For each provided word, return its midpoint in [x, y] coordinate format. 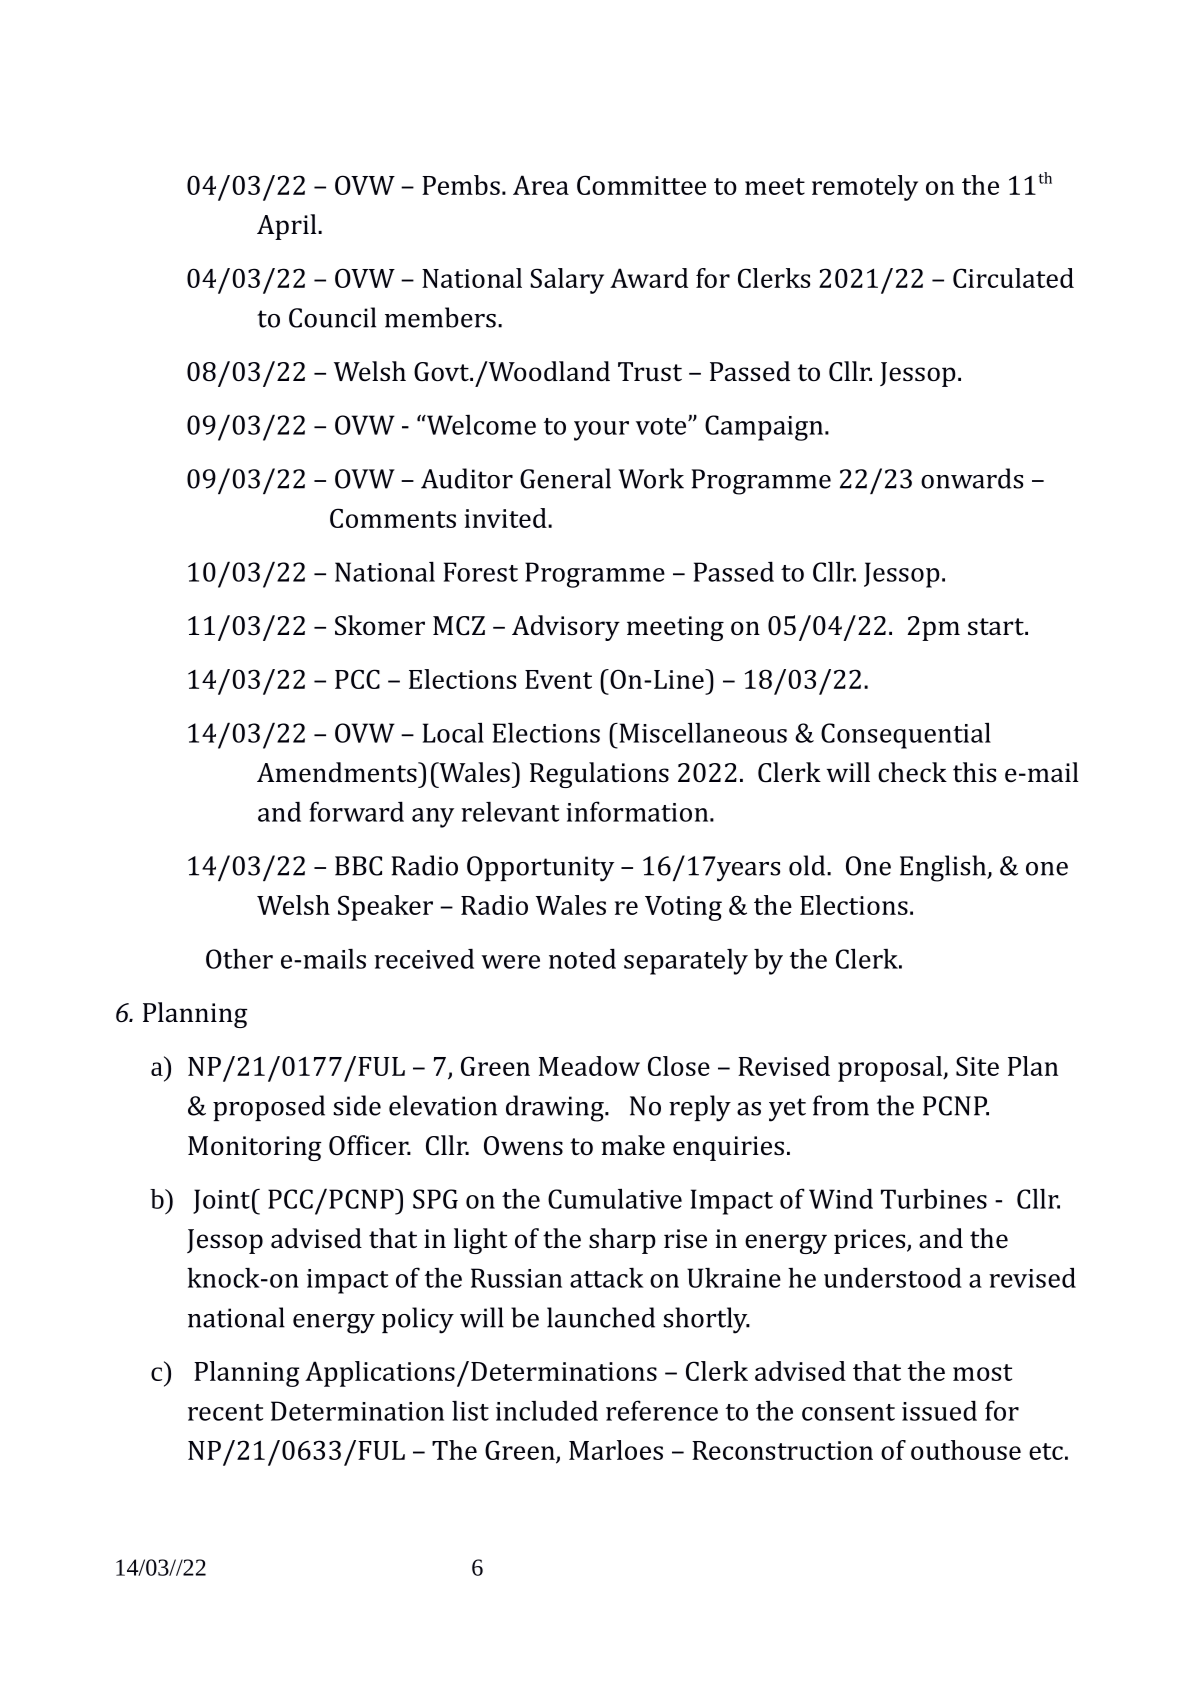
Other [239, 958]
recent [225, 1412]
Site [977, 1066]
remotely [865, 188]
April [288, 227]
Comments [393, 518]
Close [679, 1066]
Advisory [566, 628]
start [997, 627]
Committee [641, 185]
